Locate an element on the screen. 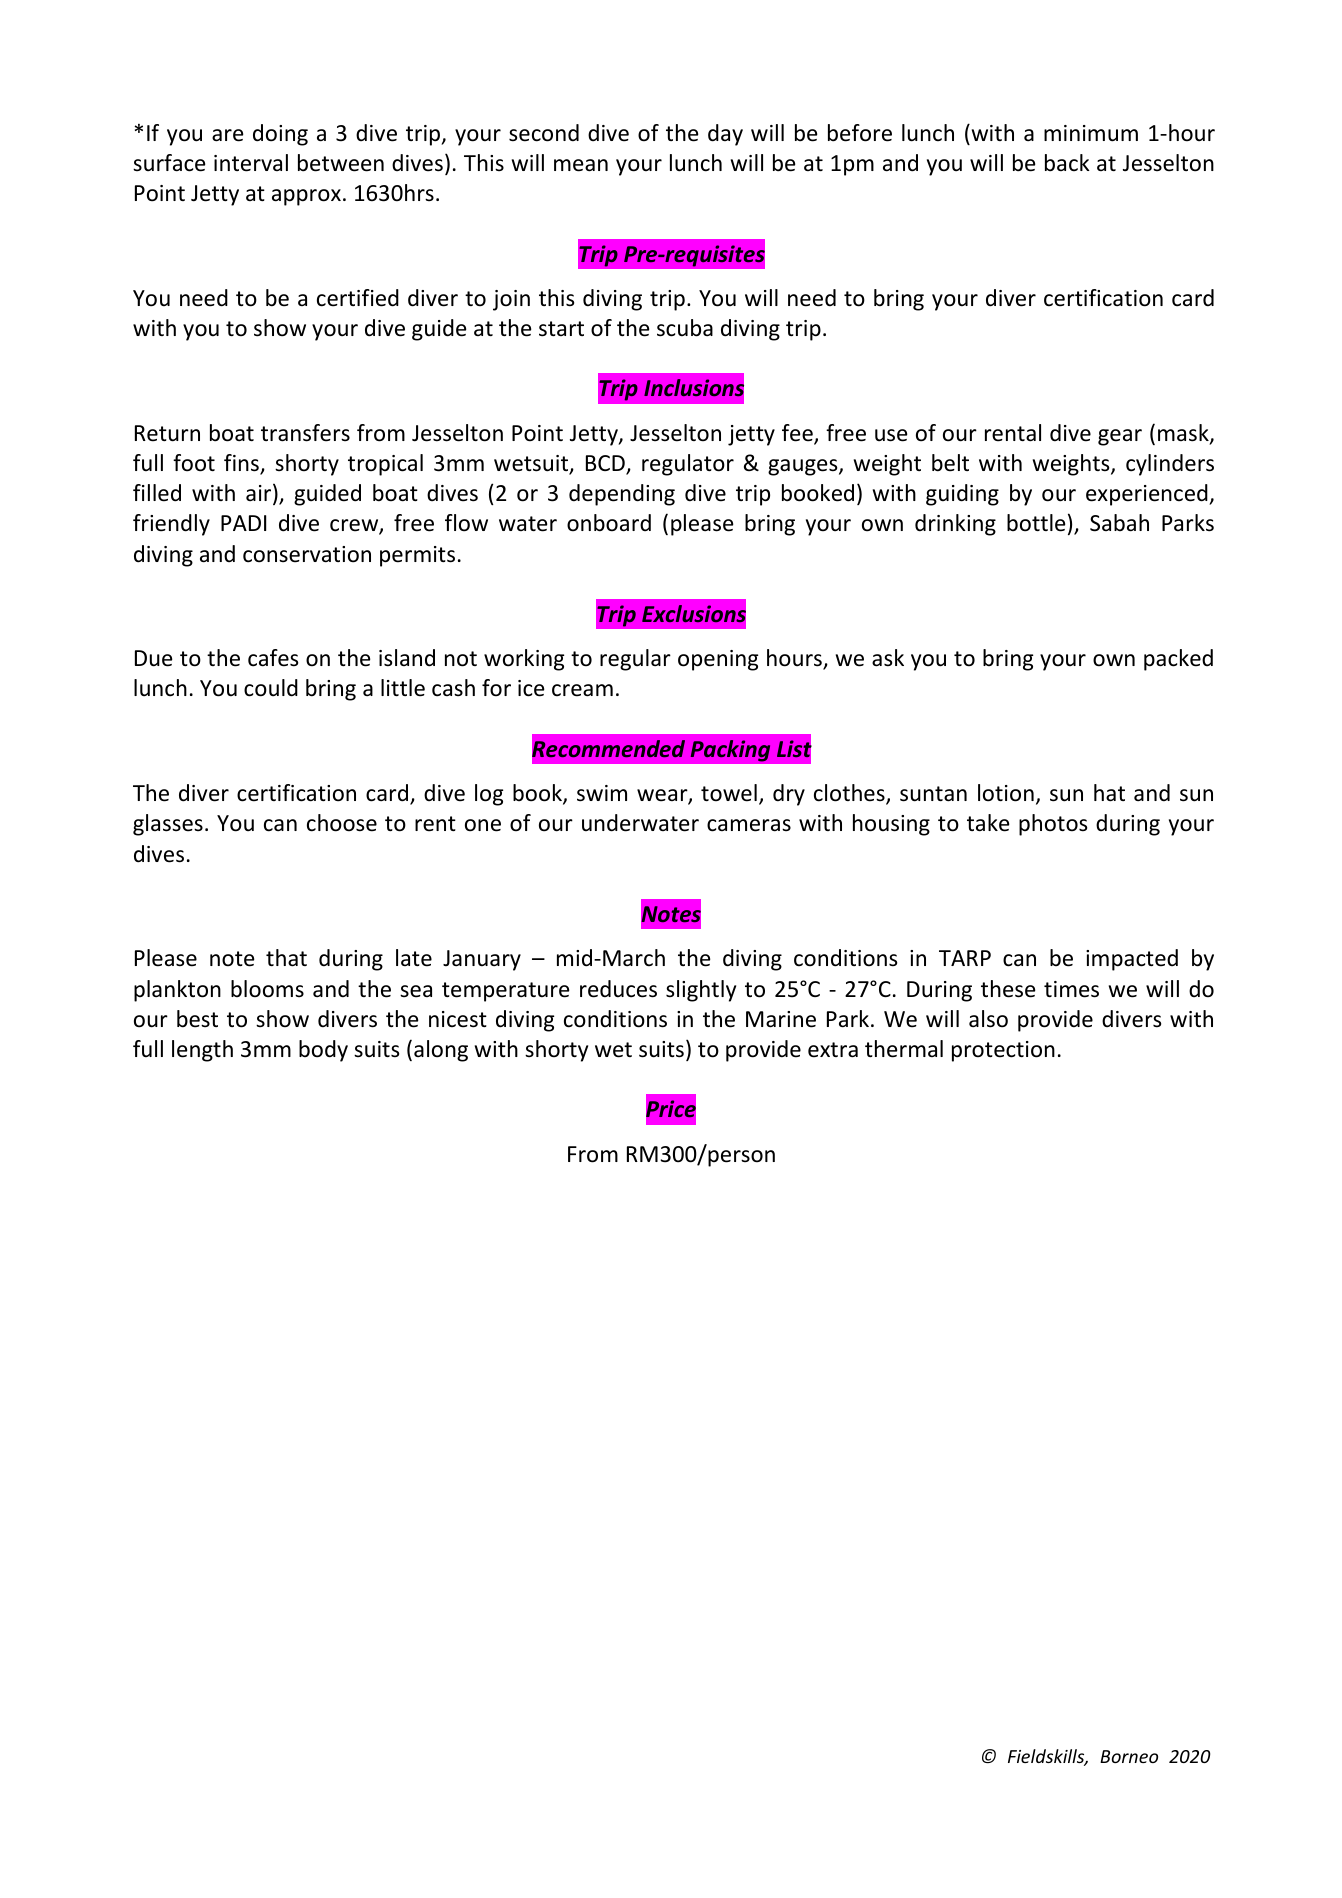  body is located at coordinates (323, 1051).
